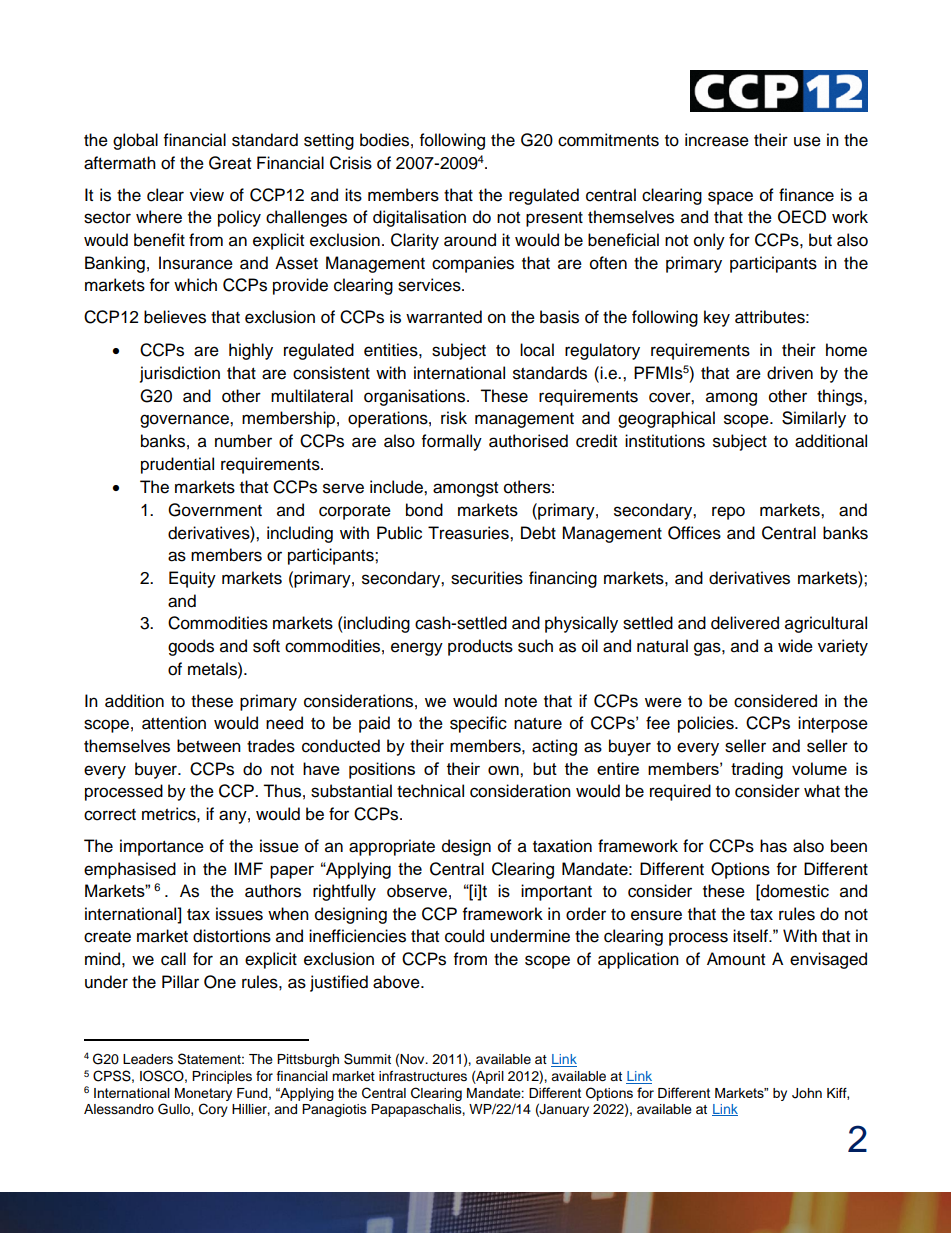  I want to click on products, so click(480, 647).
